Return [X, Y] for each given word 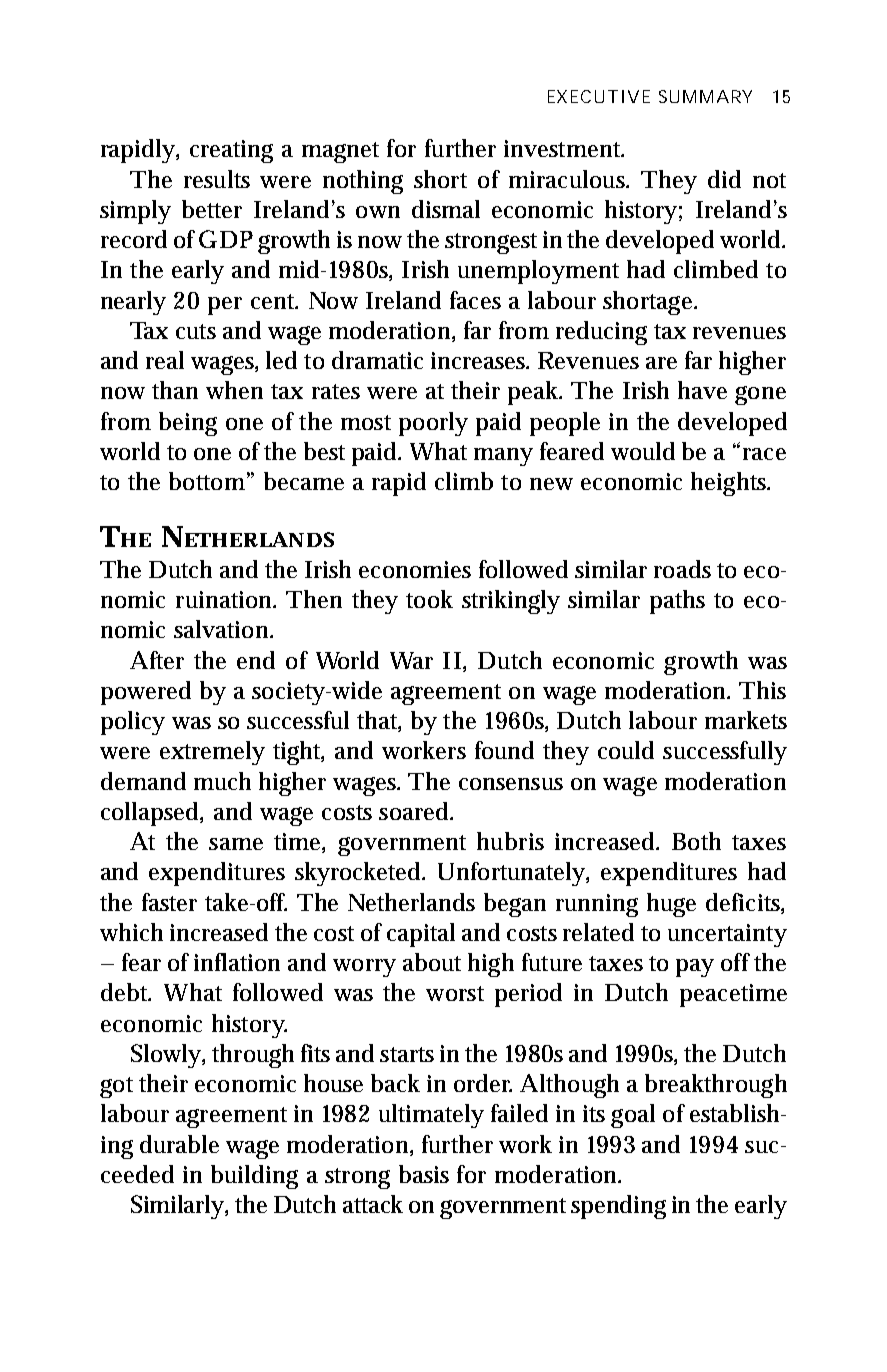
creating [231, 151]
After [157, 660]
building [254, 1177]
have [702, 390]
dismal [446, 209]
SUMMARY [705, 96]
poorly [433, 424]
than [175, 390]
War [411, 660]
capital [421, 935]
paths [677, 602]
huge [671, 905]
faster [169, 902]
